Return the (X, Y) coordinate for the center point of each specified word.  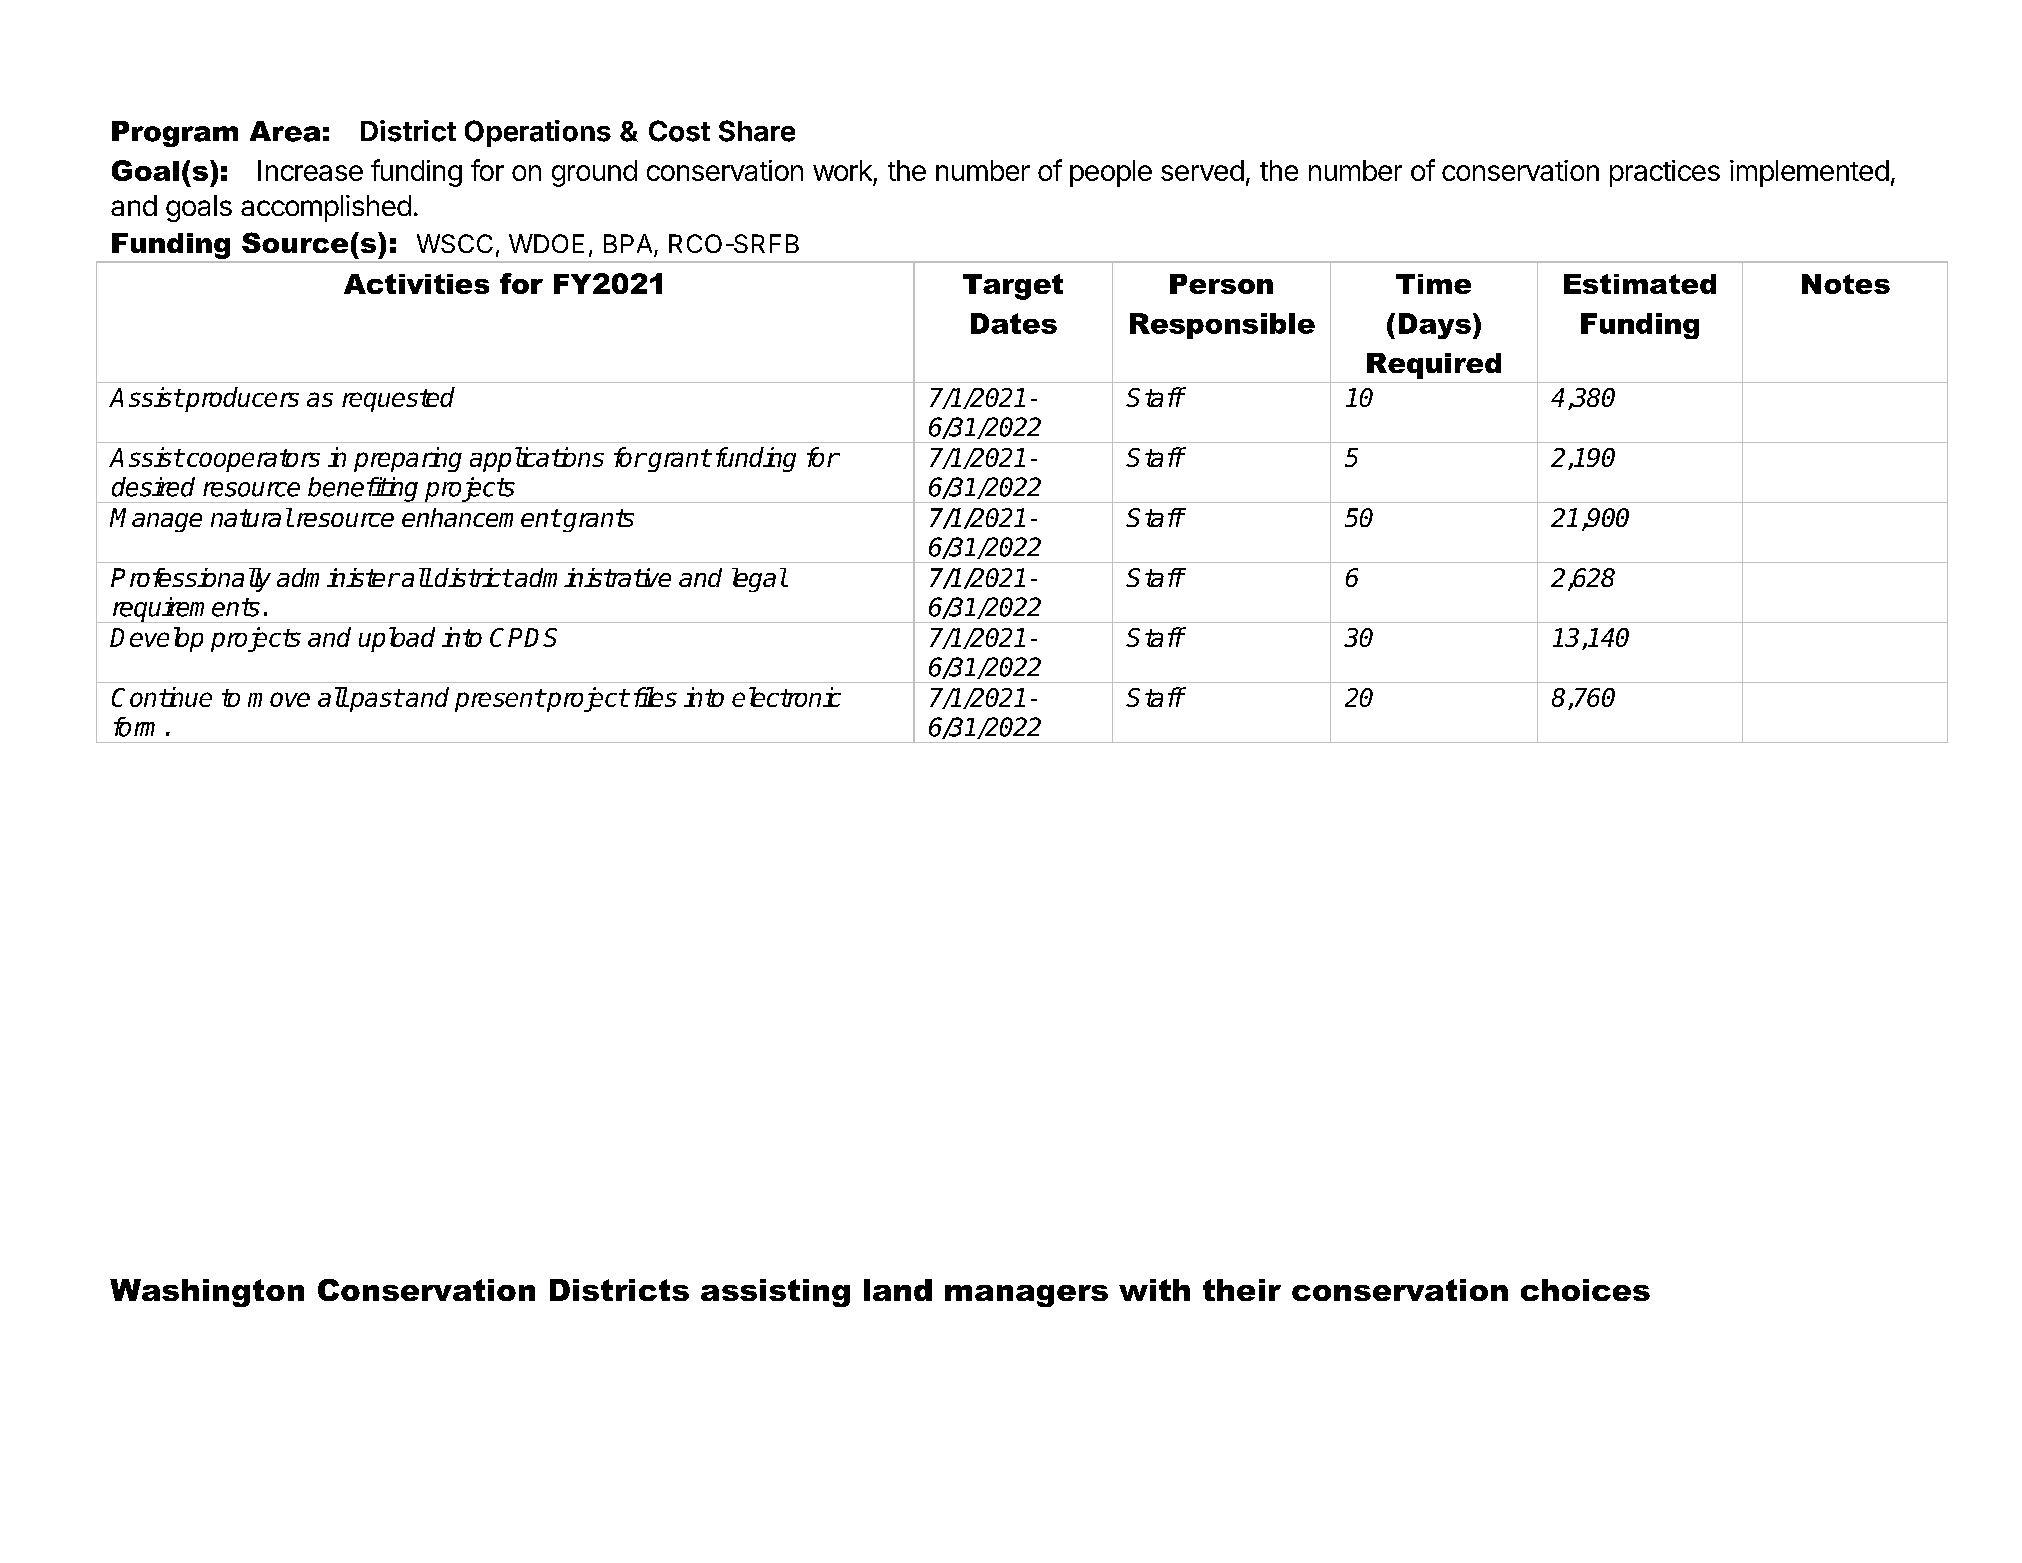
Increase (310, 170)
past (375, 700)
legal (759, 580)
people (1111, 173)
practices (1665, 173)
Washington (207, 1293)
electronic (786, 697)
